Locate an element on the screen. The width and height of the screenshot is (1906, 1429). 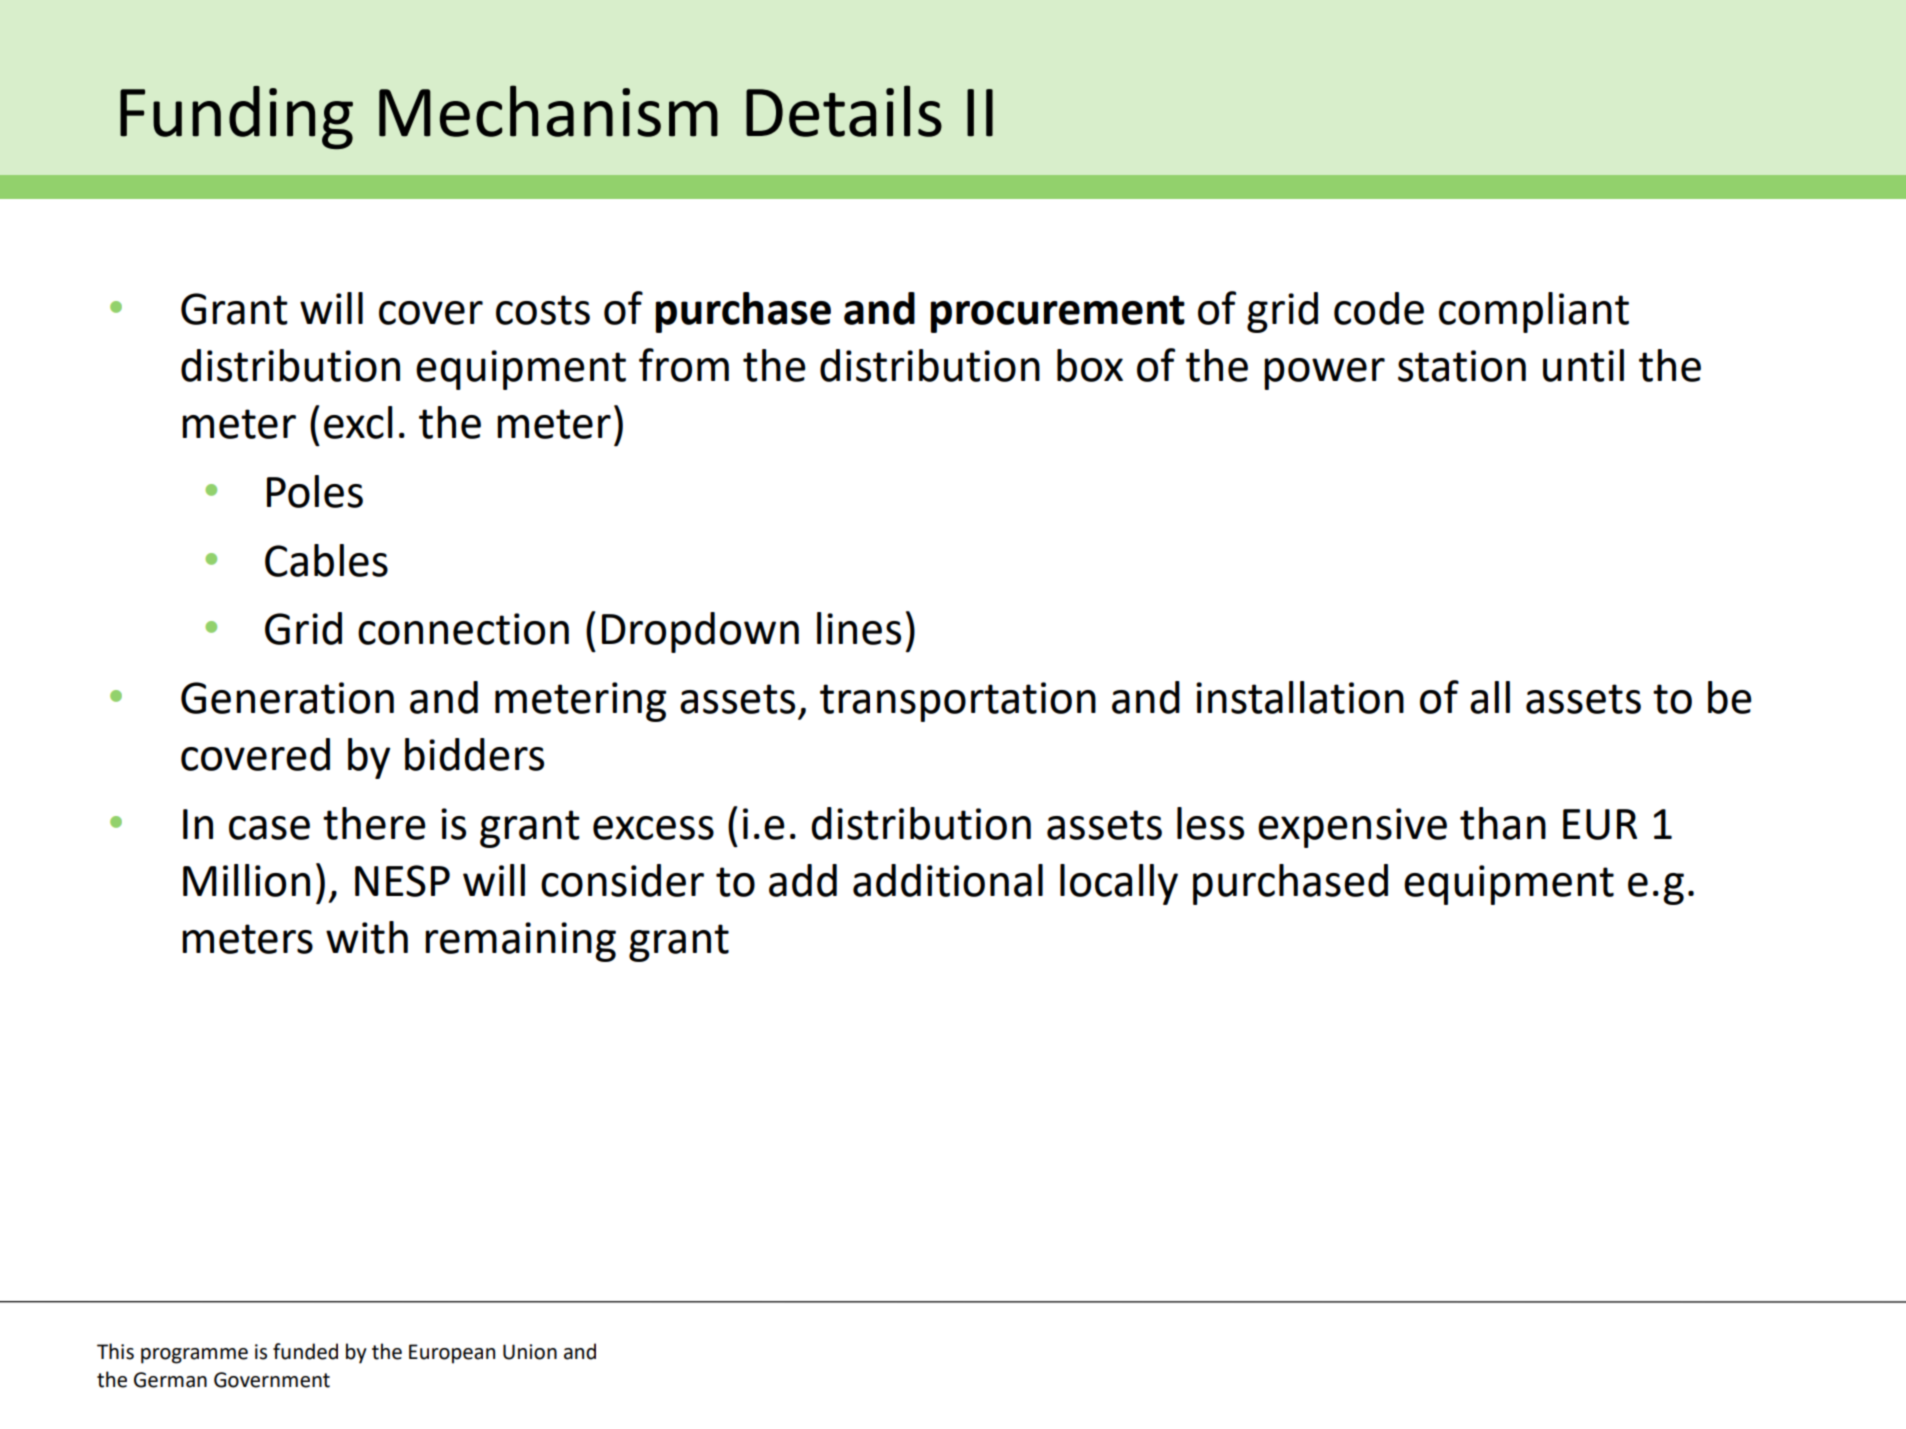
code is located at coordinates (1379, 308).
